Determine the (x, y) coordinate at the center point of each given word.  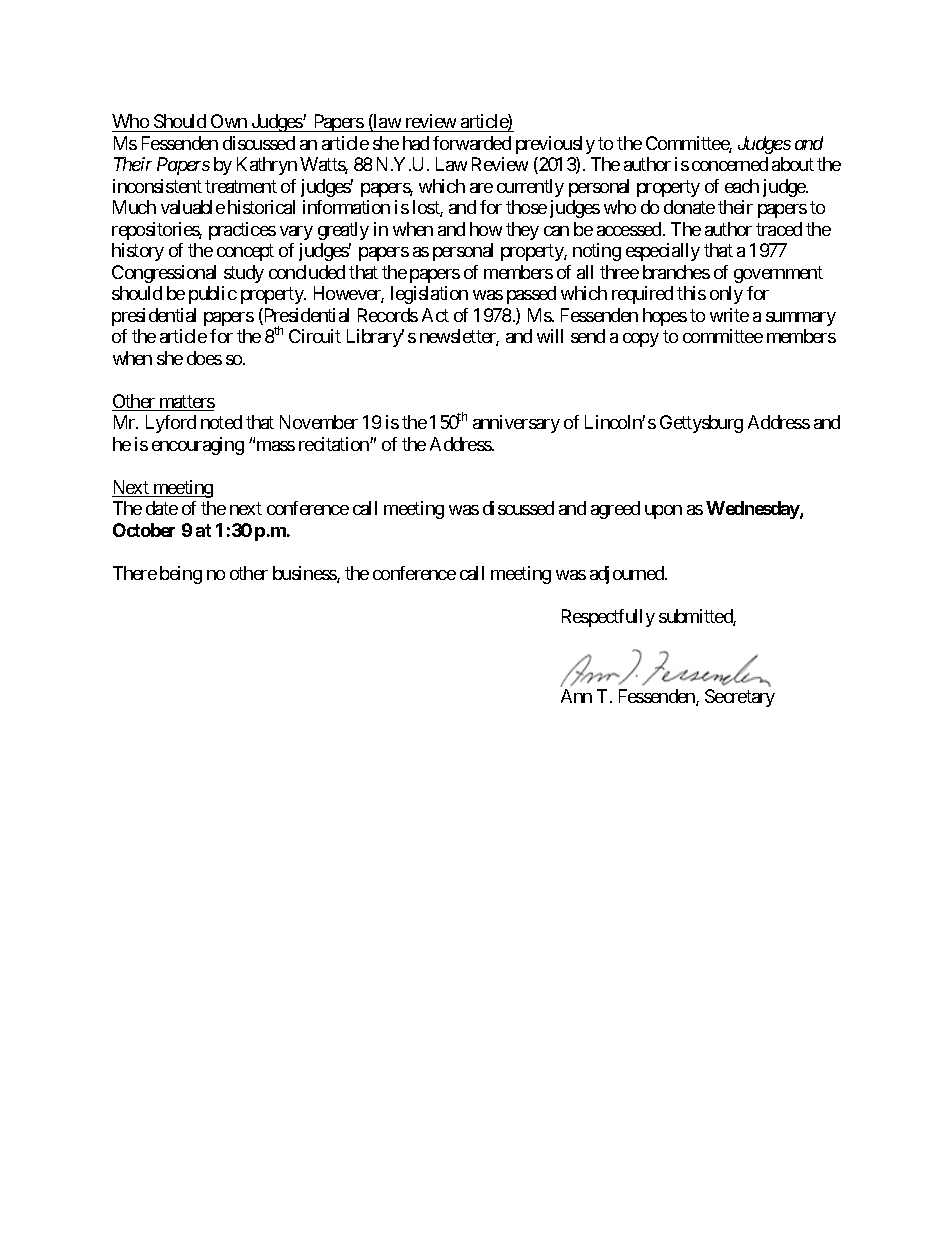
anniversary (516, 424)
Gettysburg (701, 424)
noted (221, 422)
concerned (730, 164)
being (181, 575)
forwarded (472, 143)
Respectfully (608, 618)
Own (229, 123)
